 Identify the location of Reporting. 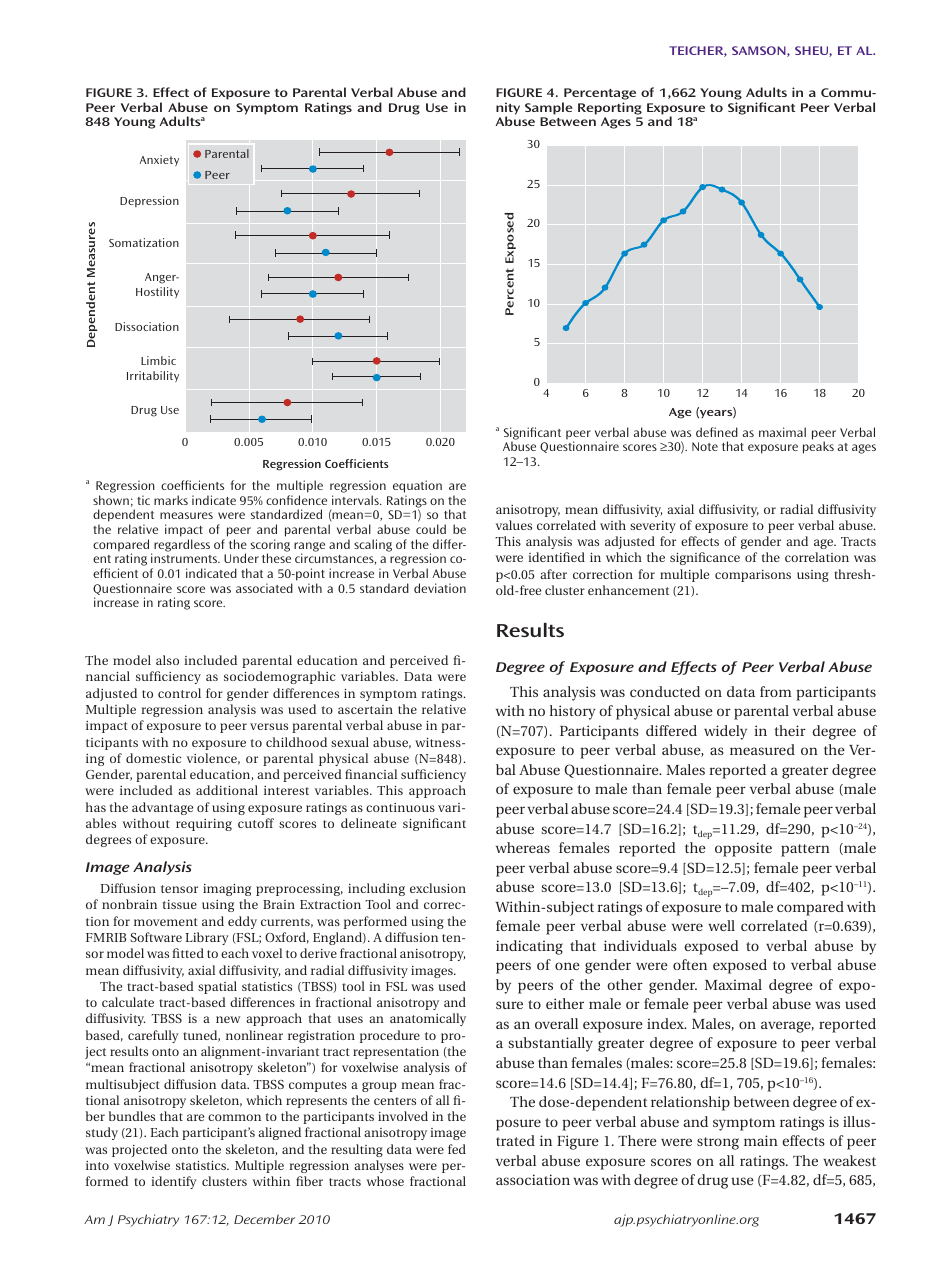
(610, 108).
